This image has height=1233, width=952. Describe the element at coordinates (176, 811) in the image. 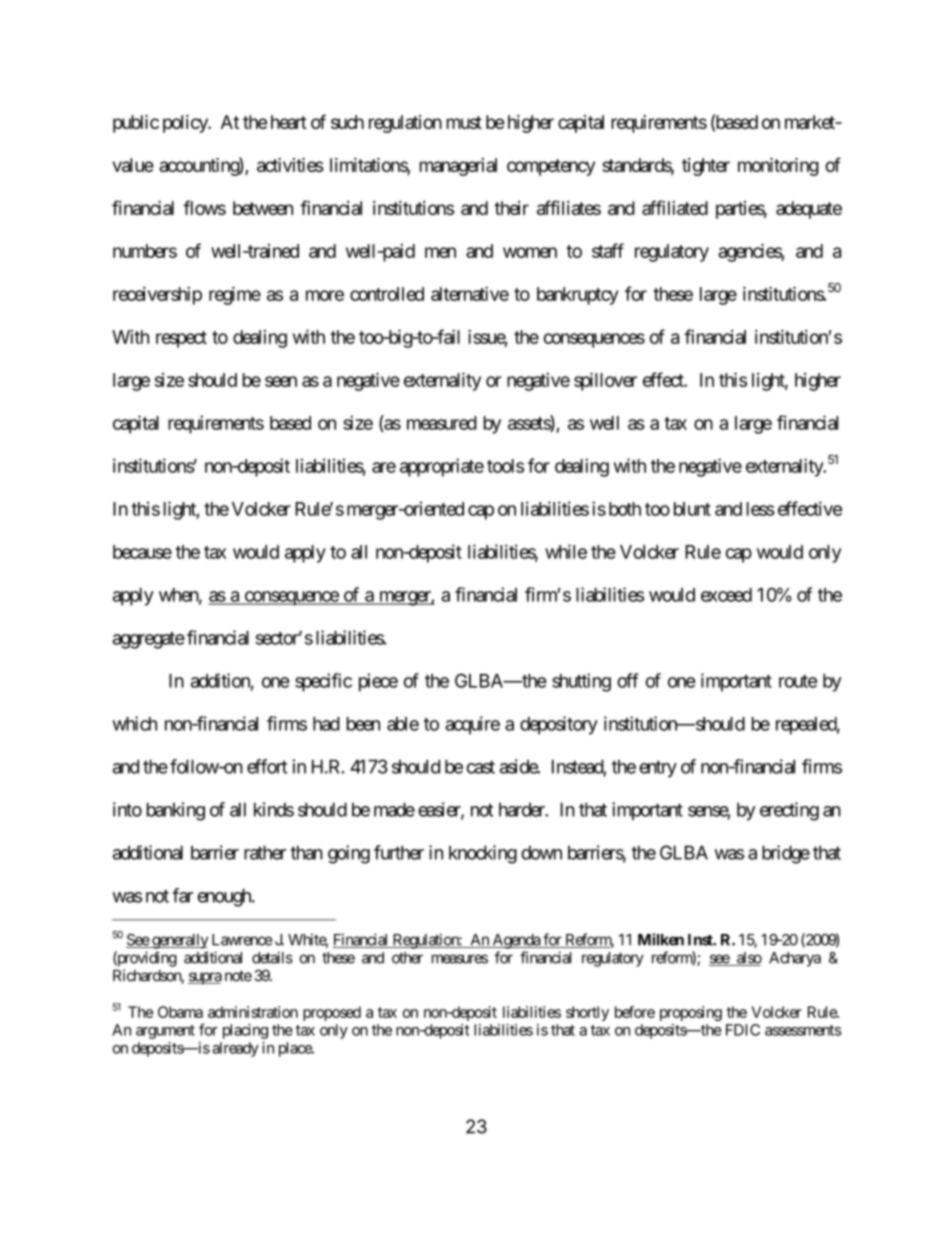

I see `banking` at that location.
